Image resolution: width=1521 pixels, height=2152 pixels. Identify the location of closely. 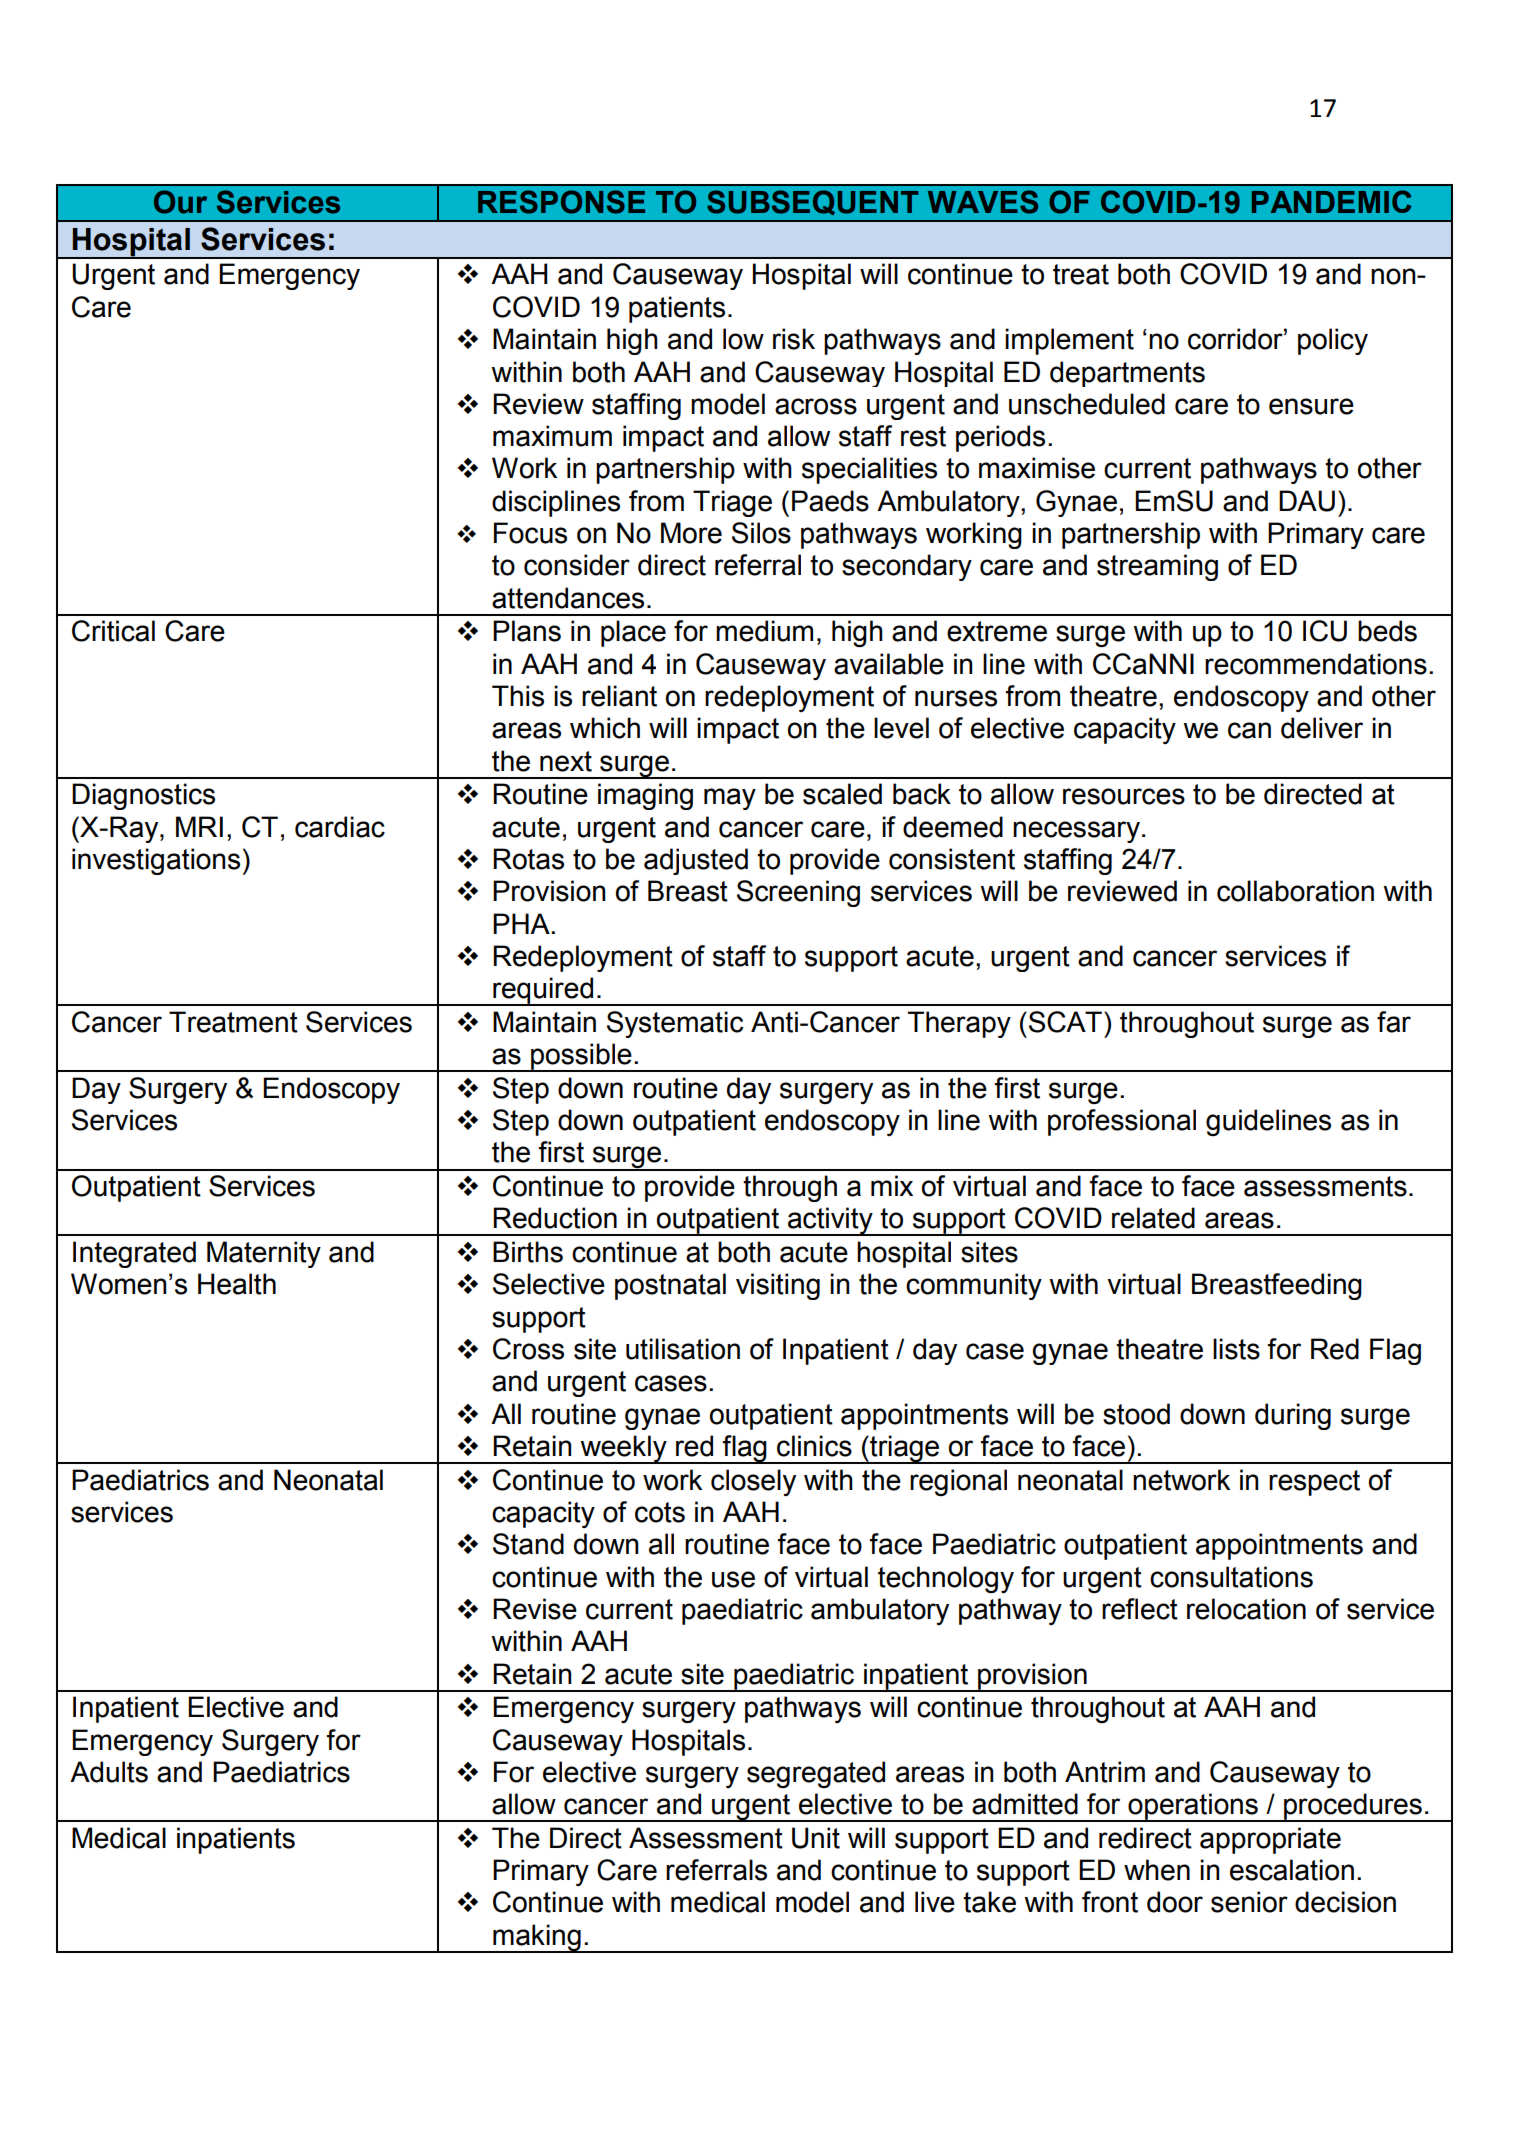
(753, 1482).
